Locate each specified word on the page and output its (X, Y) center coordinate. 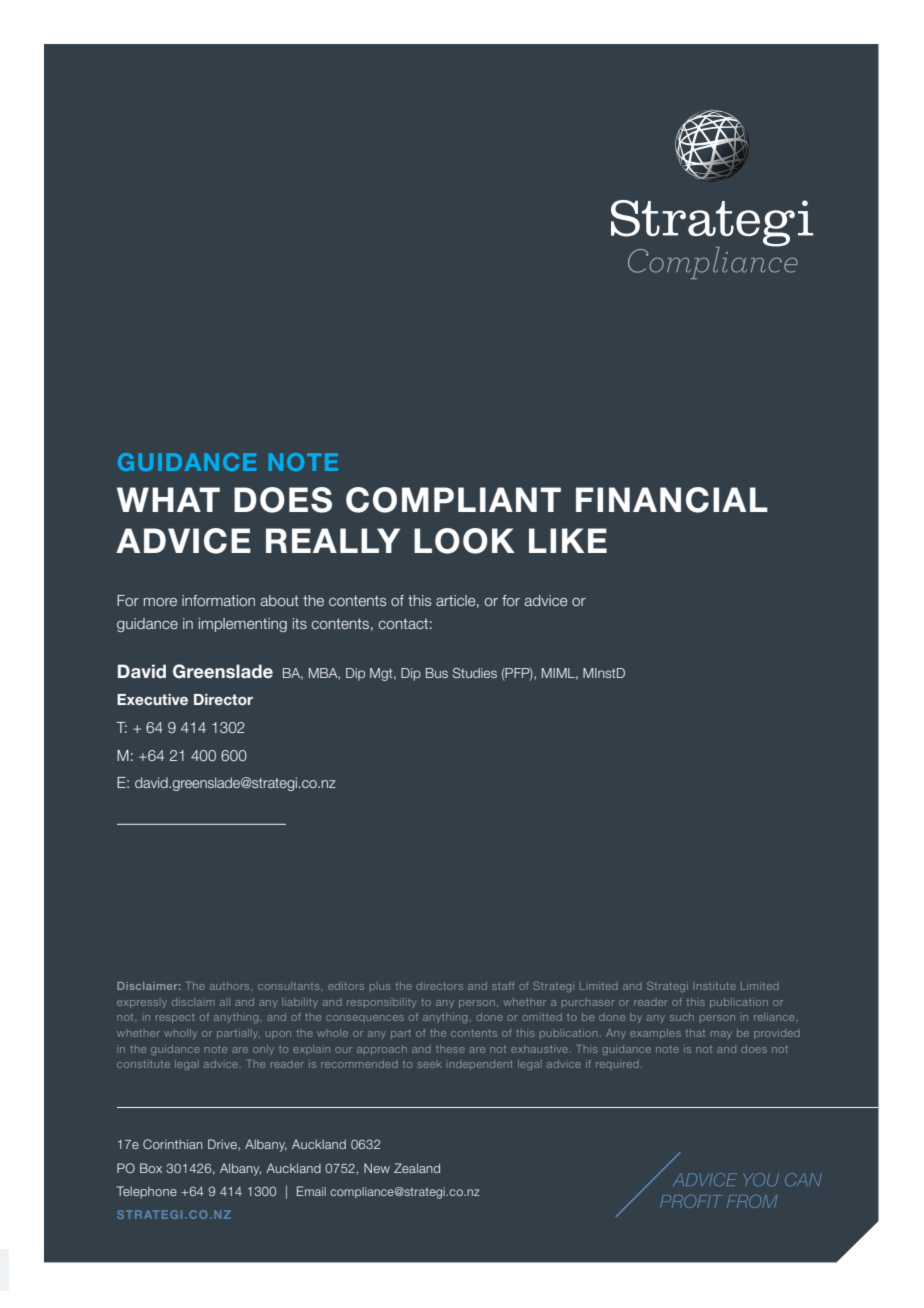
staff (503, 986)
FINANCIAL (672, 500)
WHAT (168, 499)
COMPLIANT (453, 500)
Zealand (417, 1168)
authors (231, 986)
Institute (714, 986)
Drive (223, 1145)
